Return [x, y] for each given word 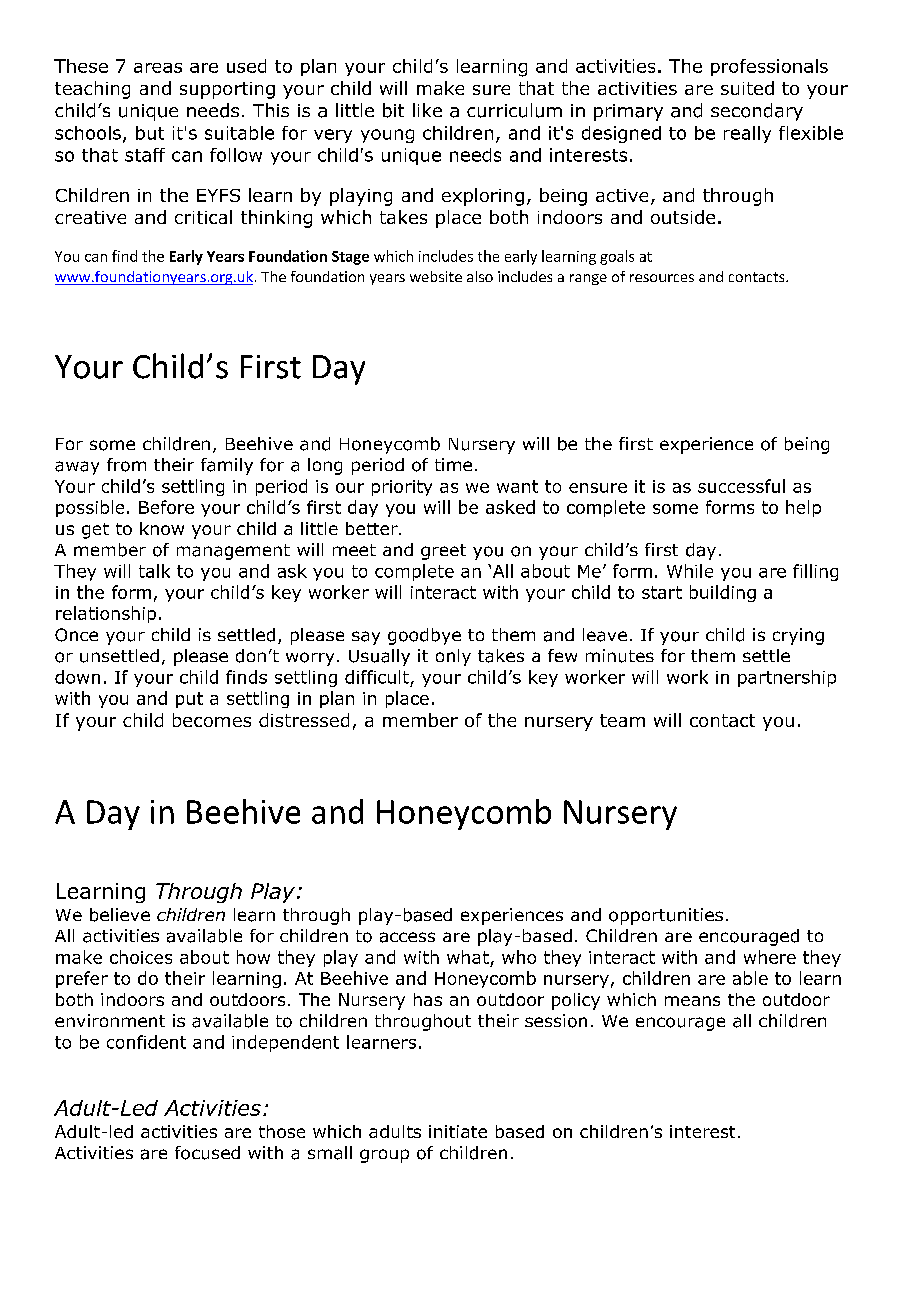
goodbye [424, 636]
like [427, 110]
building [723, 593]
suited [747, 88]
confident [146, 1042]
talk [154, 571]
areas [158, 68]
